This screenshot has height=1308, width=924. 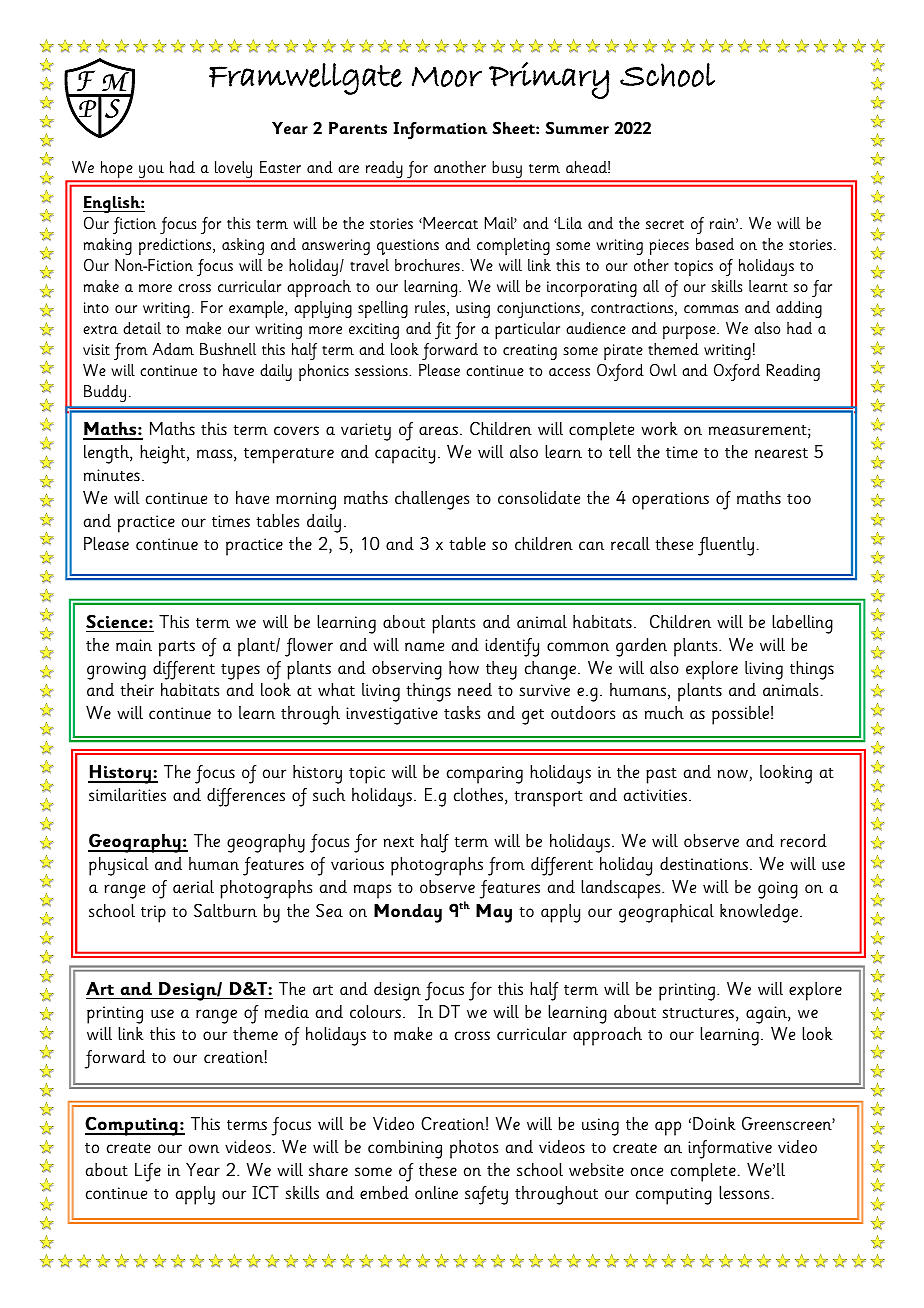 What do you see at coordinates (112, 475) in the screenshot?
I see `minutes` at bounding box center [112, 475].
